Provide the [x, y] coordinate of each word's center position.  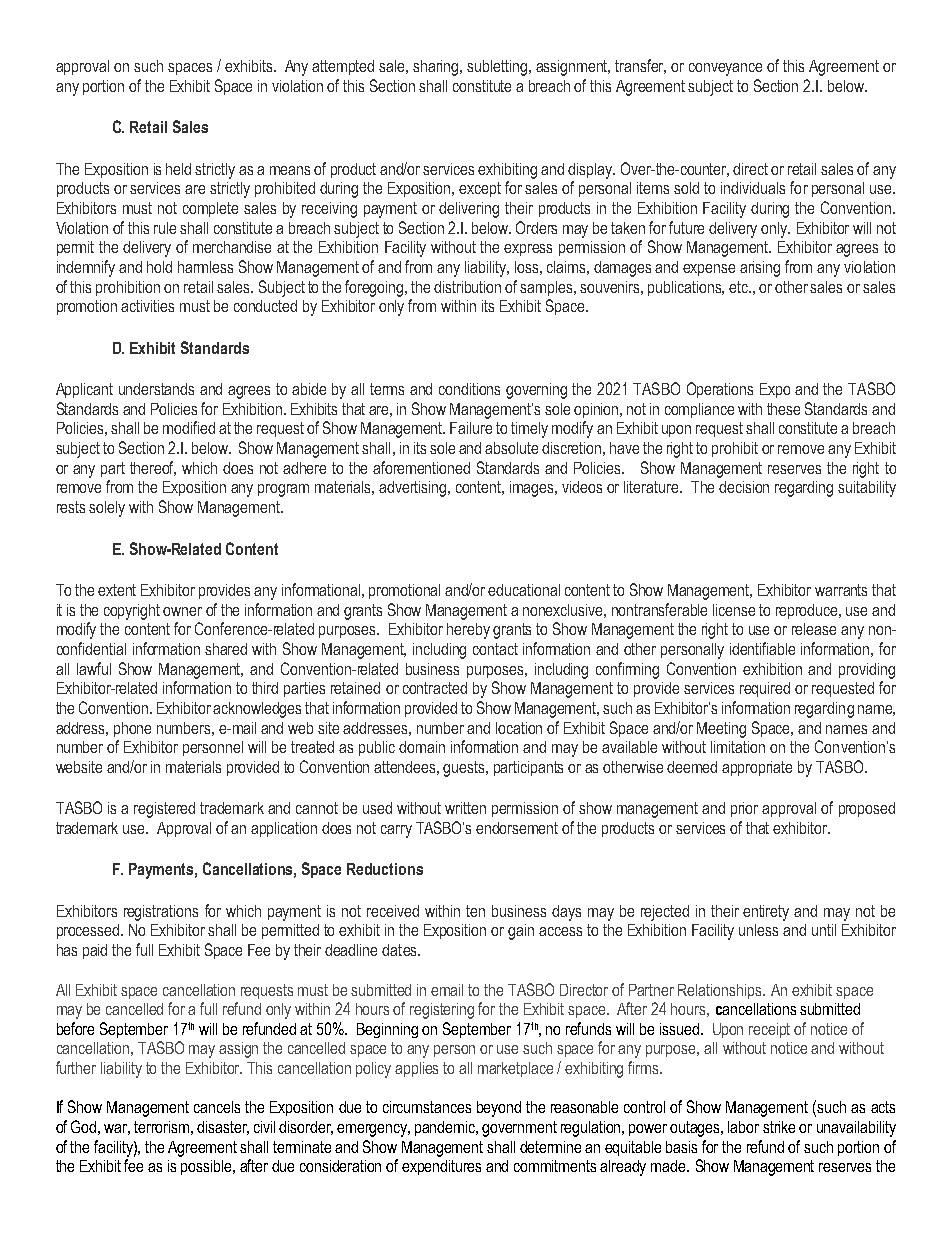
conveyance [725, 69]
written [465, 808]
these [783, 409]
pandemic [446, 1128]
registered [164, 810]
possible [208, 1167]
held [178, 169]
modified [189, 427]
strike [779, 1127]
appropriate [757, 768]
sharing [437, 68]
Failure [471, 428]
